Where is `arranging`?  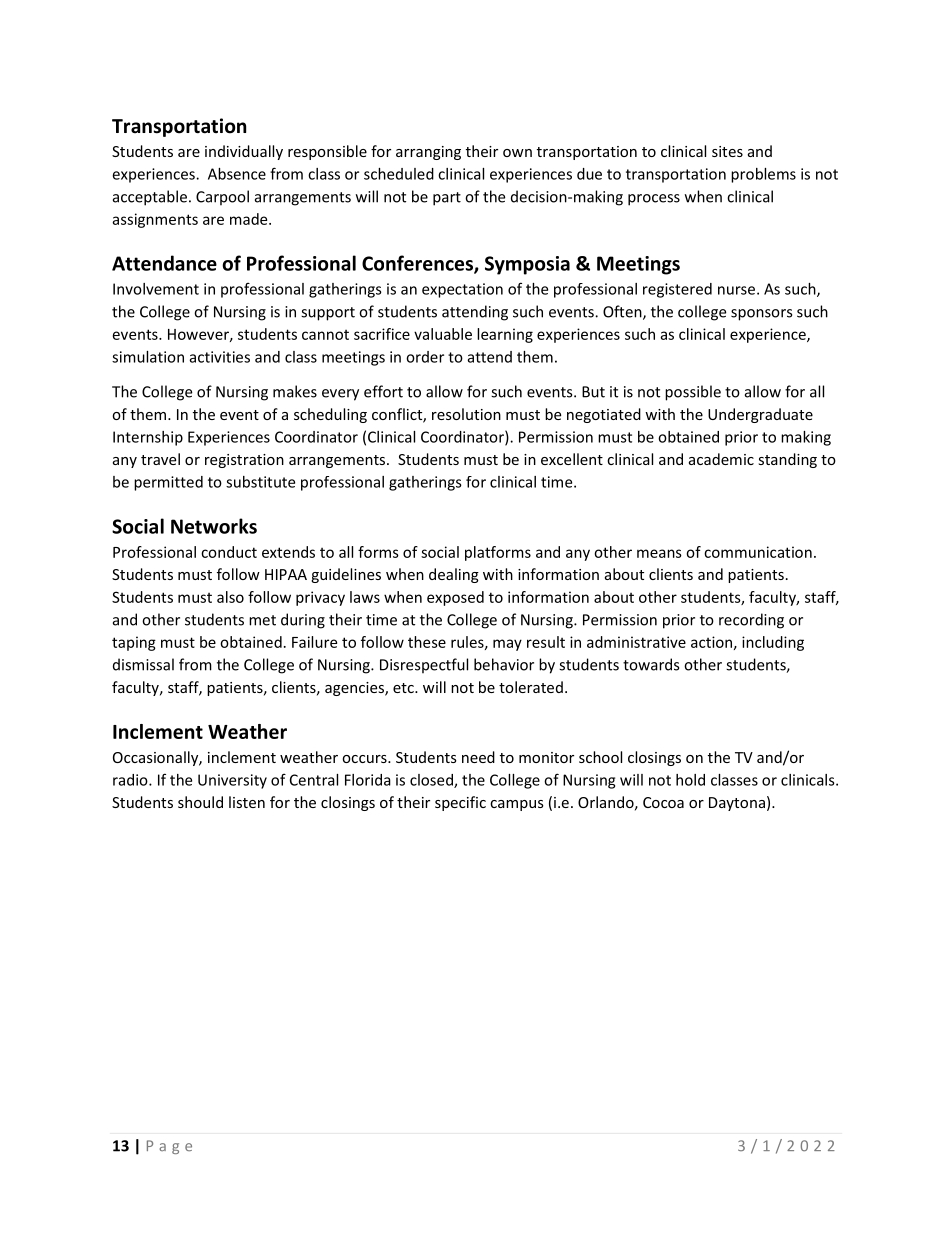
arranging is located at coordinates (428, 153).
